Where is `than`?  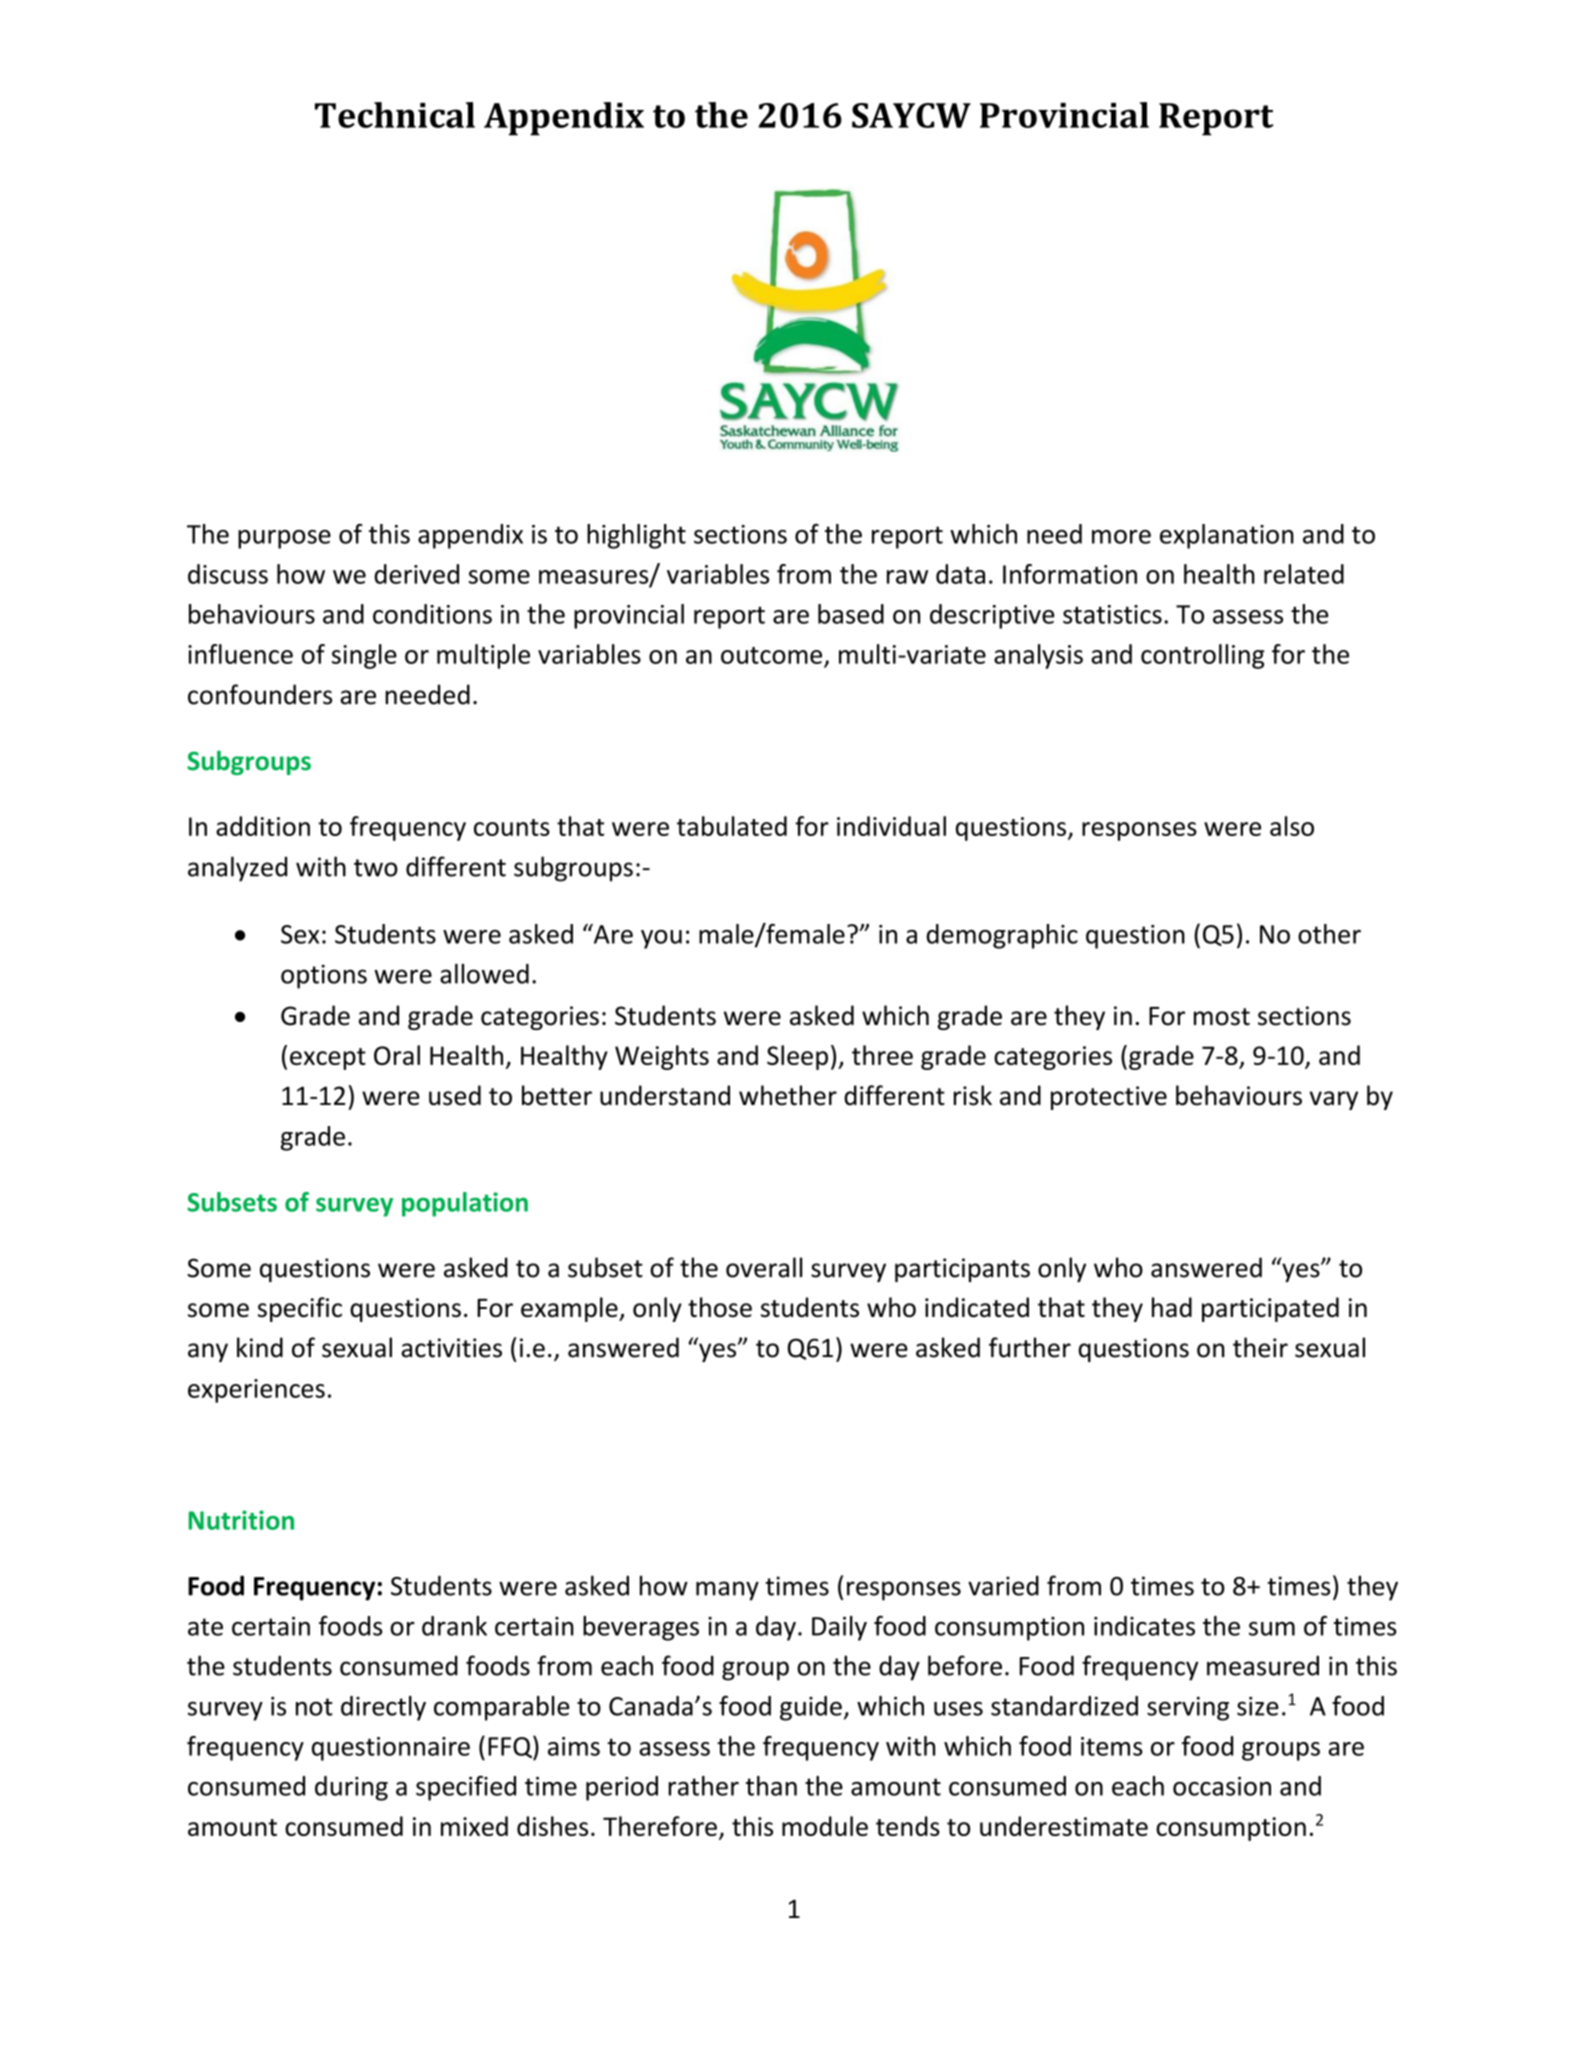
than is located at coordinates (771, 1786).
